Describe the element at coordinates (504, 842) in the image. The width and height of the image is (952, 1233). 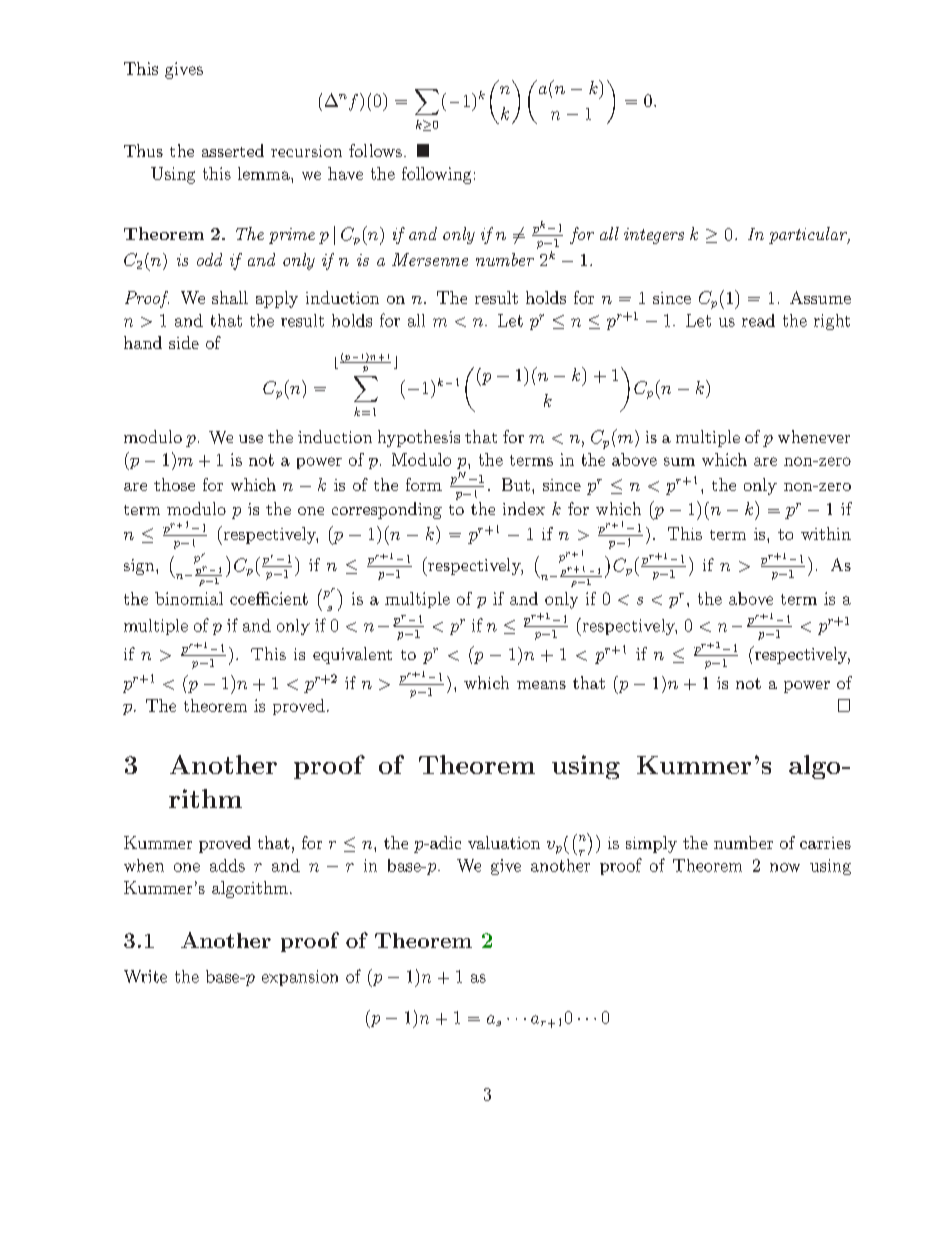
I see `valuation` at that location.
